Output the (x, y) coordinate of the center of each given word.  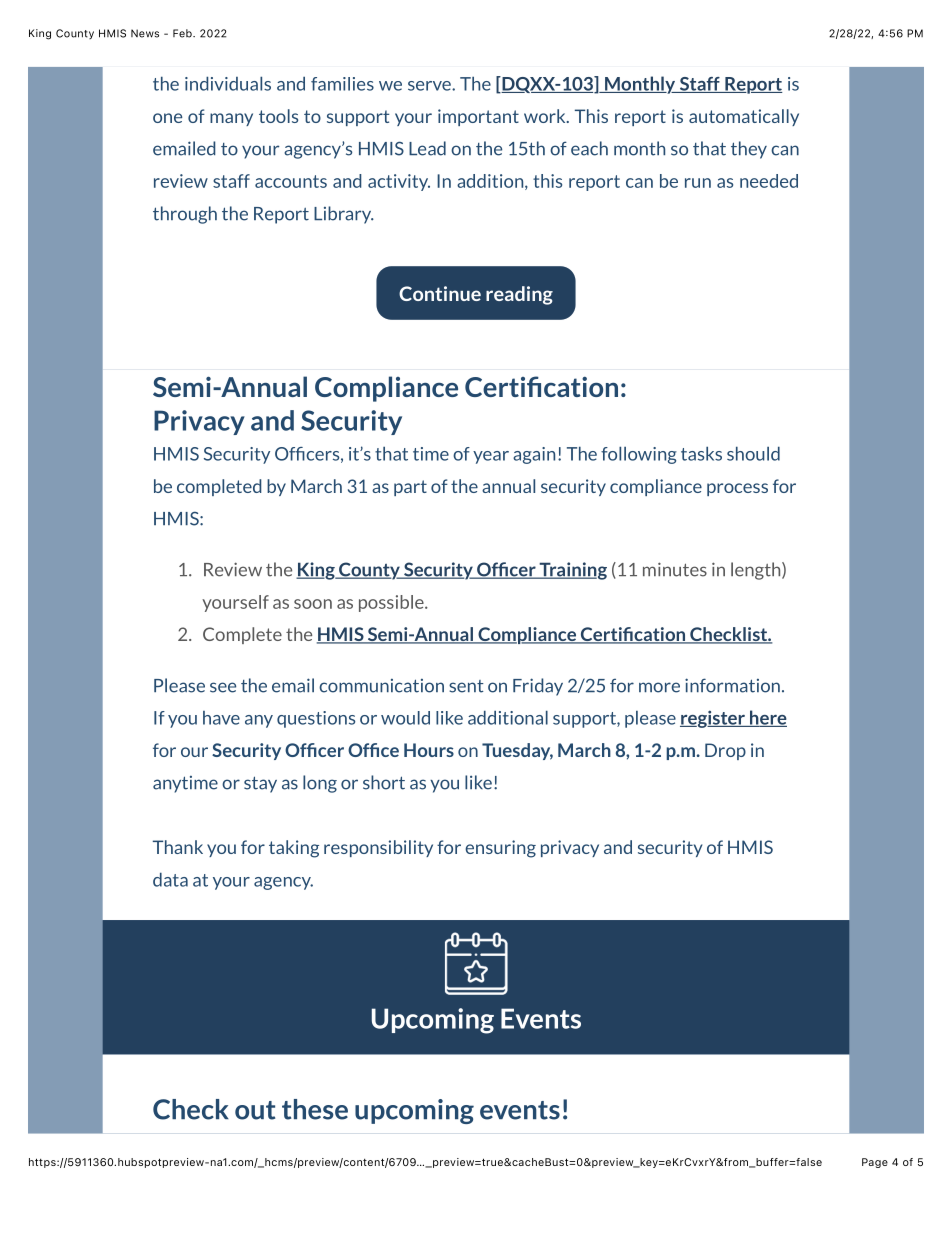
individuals (228, 83)
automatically (744, 117)
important (478, 117)
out (255, 1110)
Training (572, 571)
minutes (675, 569)
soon (313, 604)
